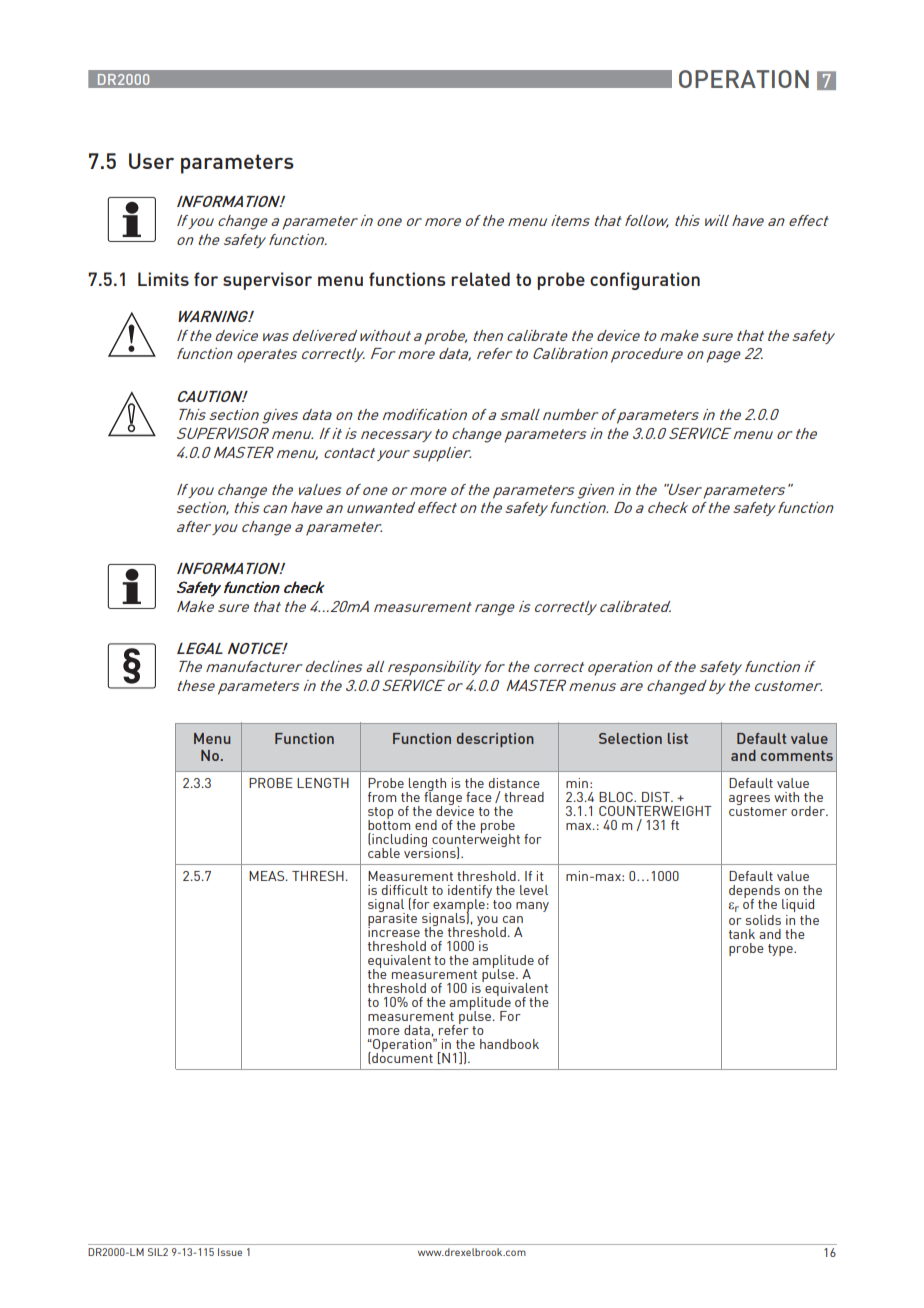 Image resolution: width=924 pixels, height=1308 pixels. What do you see at coordinates (480, 279) in the image?
I see `related` at bounding box center [480, 279].
